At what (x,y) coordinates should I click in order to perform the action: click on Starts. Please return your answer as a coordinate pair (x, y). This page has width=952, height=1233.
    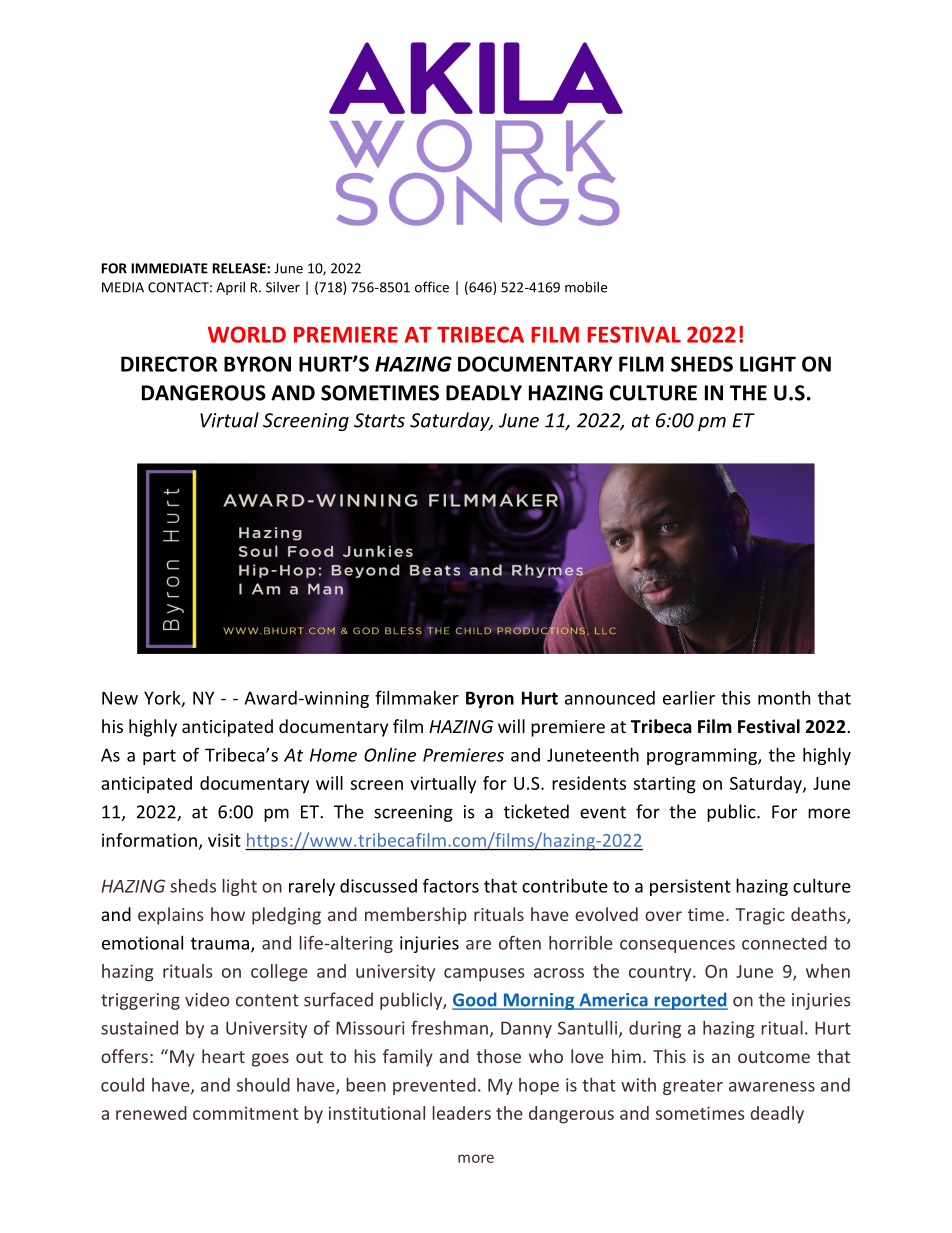
    Looking at the image, I should click on (379, 420).
